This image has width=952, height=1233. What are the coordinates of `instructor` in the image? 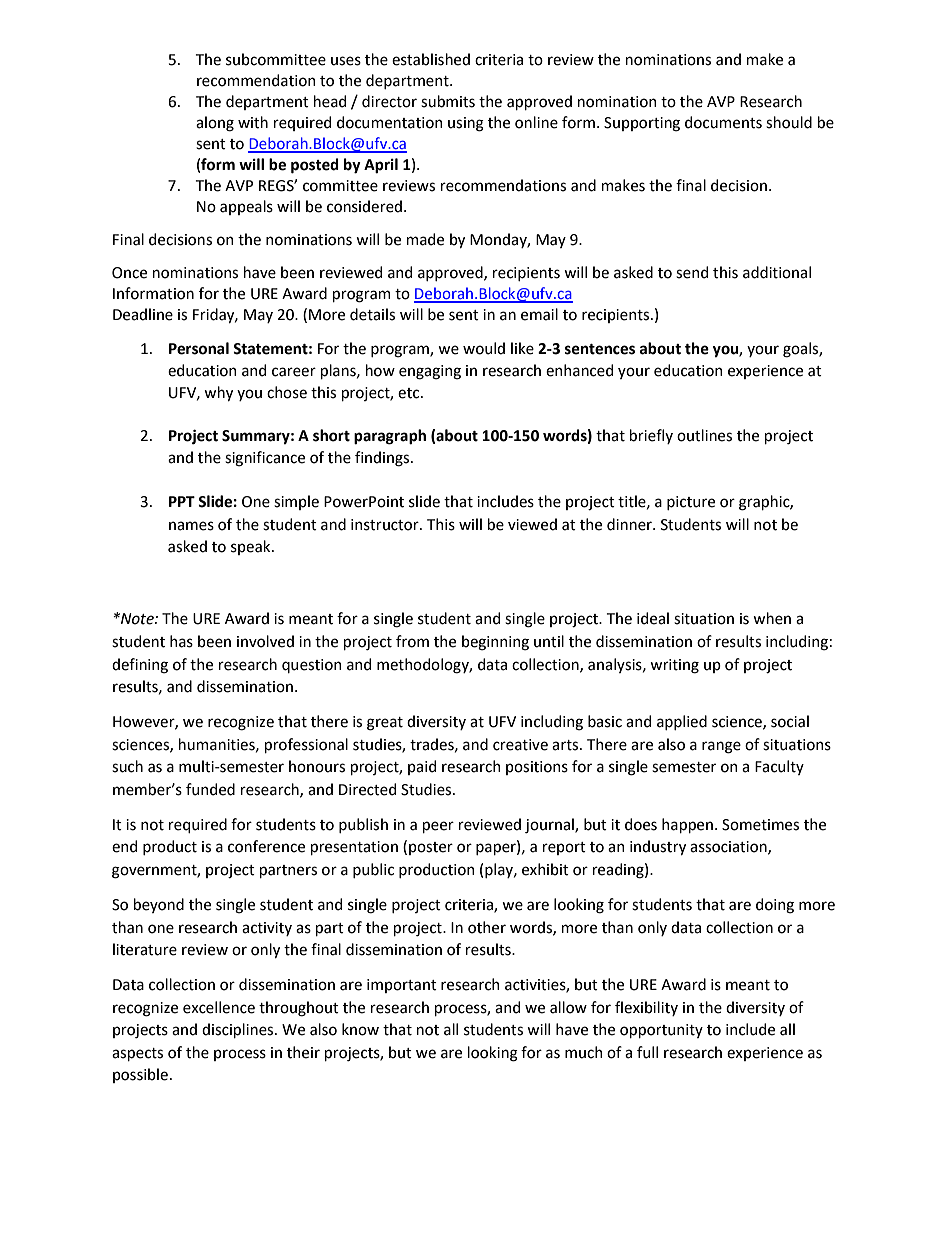 It's located at (386, 525).
